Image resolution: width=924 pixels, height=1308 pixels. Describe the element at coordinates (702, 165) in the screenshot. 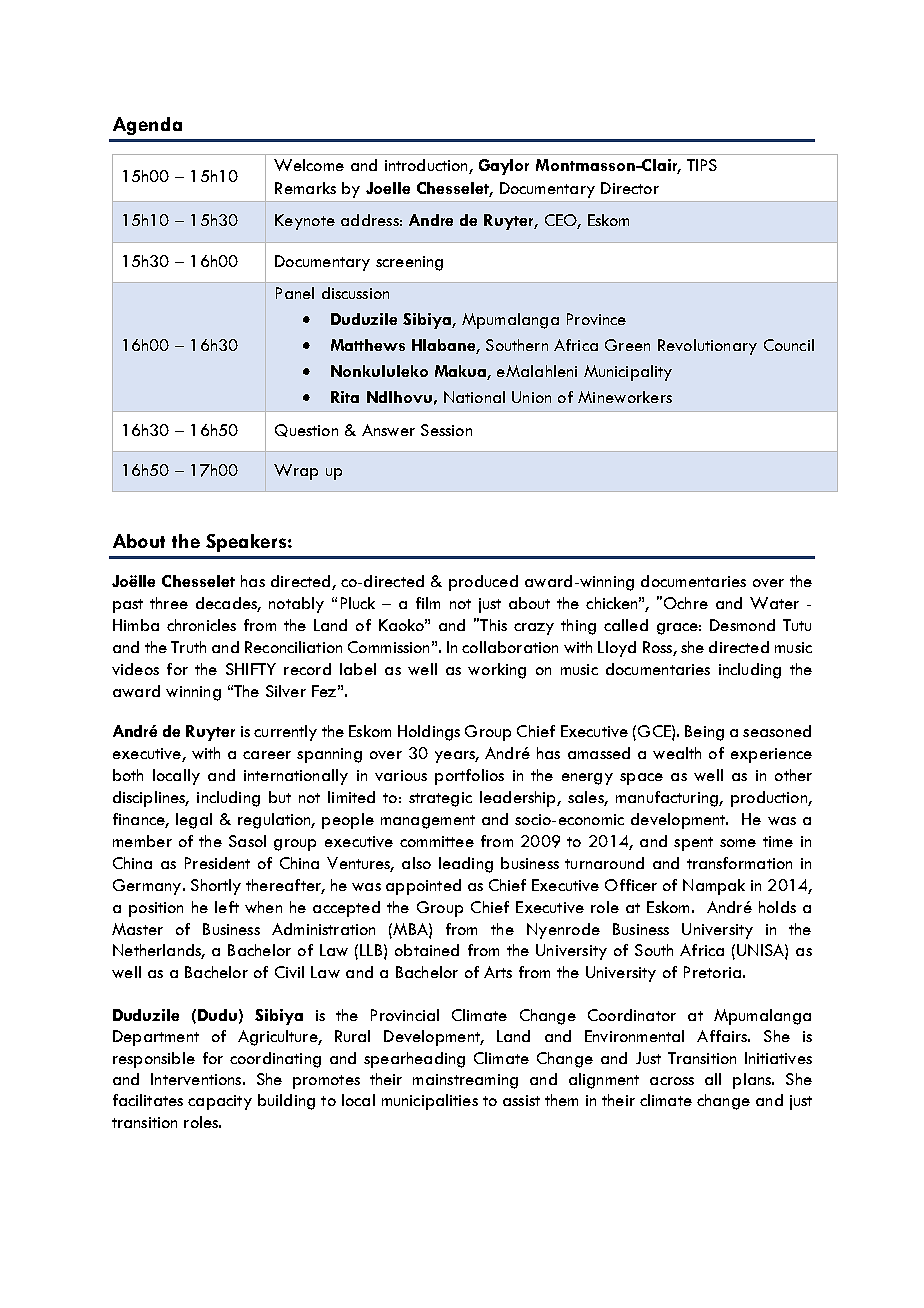

I see `TIPS` at that location.
